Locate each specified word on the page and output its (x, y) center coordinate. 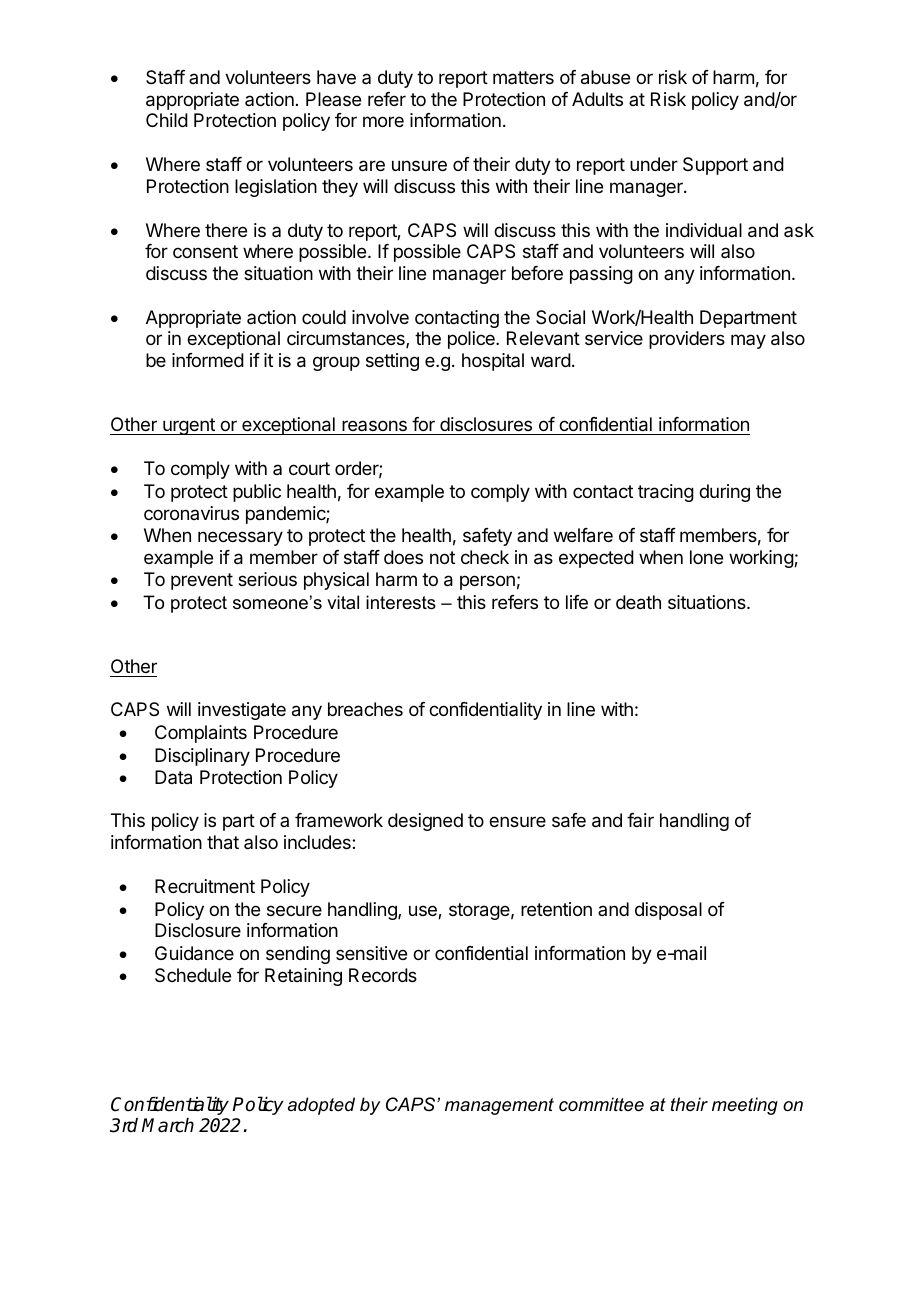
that (223, 842)
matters (523, 77)
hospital (493, 362)
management (499, 1106)
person (487, 582)
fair (640, 820)
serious (267, 579)
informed (208, 360)
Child (167, 120)
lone (706, 557)
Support (715, 166)
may (748, 341)
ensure (517, 821)
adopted (321, 1106)
